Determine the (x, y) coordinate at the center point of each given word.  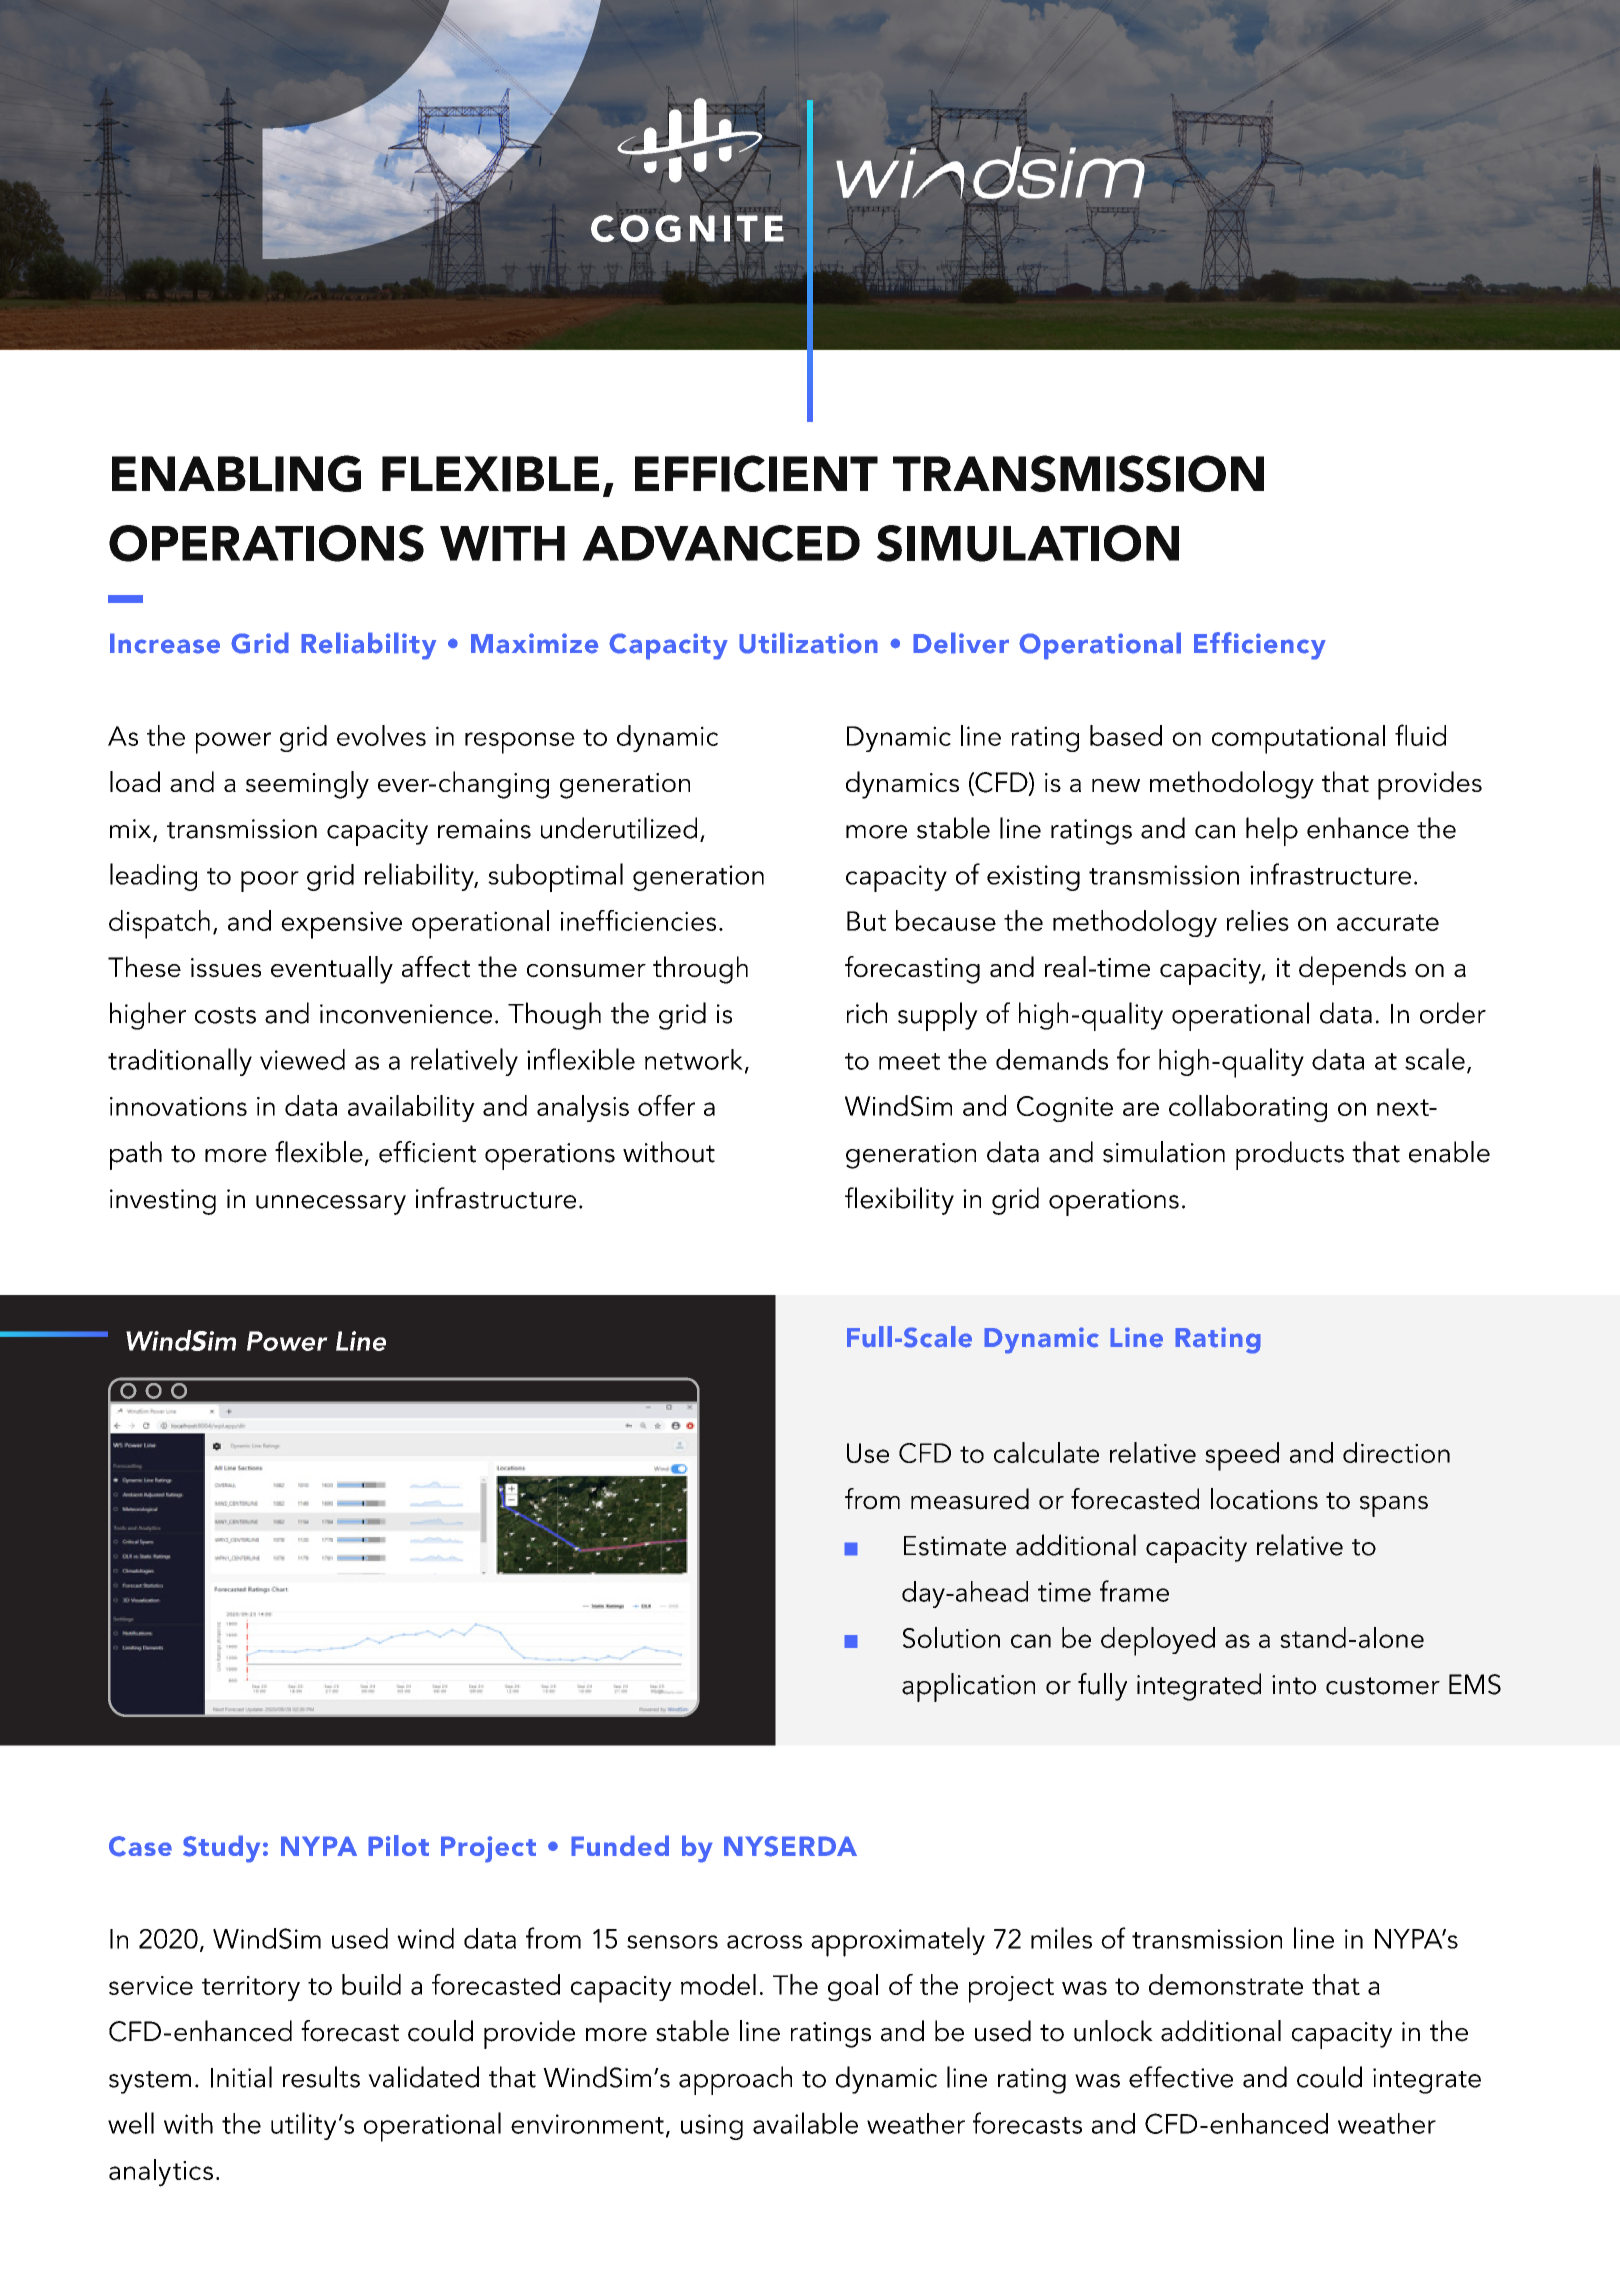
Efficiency (1260, 646)
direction (1396, 1452)
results (321, 2077)
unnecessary (331, 1205)
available (805, 2123)
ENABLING (236, 473)
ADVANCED (721, 543)
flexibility (899, 1201)
